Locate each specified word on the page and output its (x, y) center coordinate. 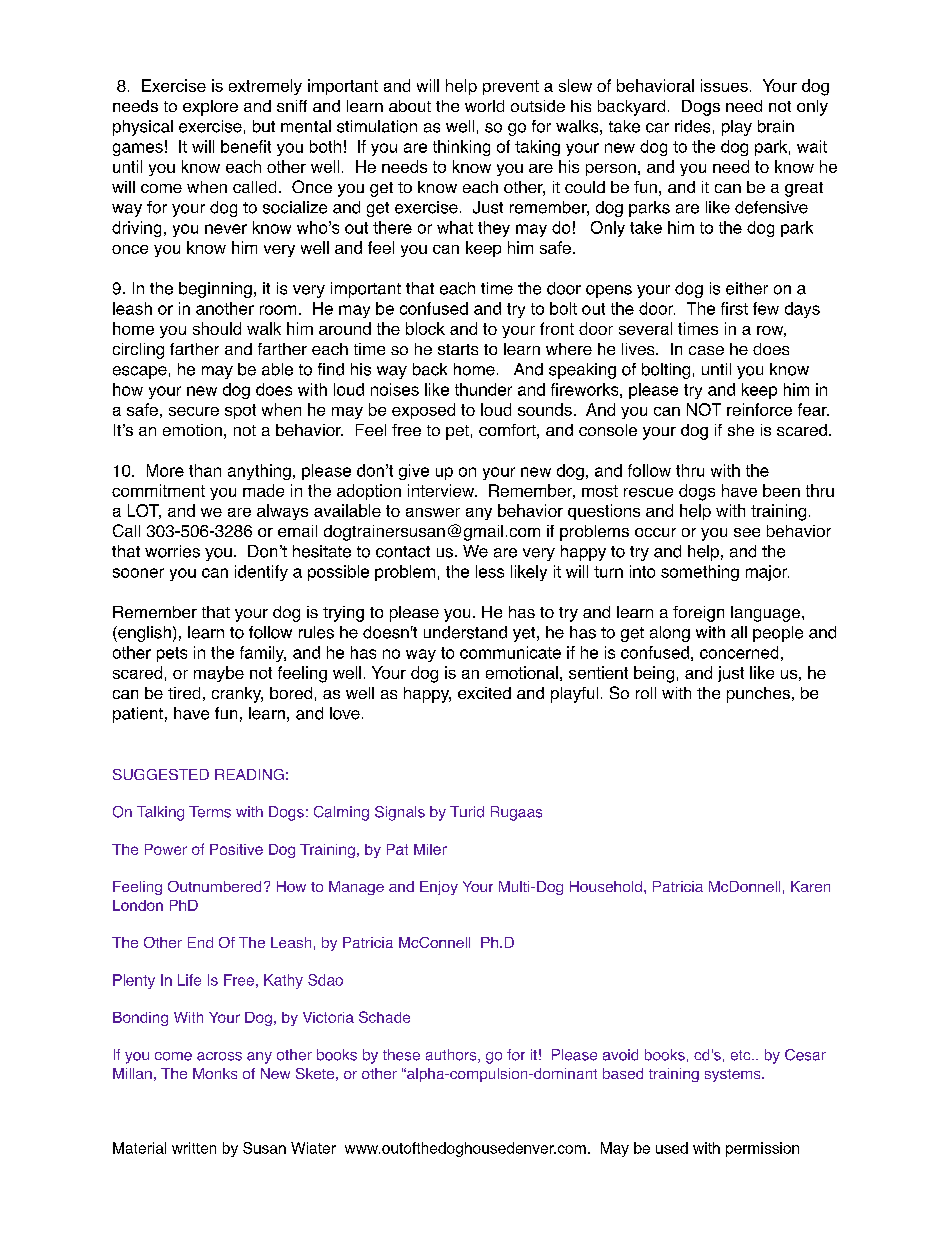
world (484, 106)
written (194, 1148)
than (205, 470)
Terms (210, 812)
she (741, 430)
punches (758, 695)
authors (452, 1056)
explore (210, 108)
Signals (400, 813)
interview (442, 490)
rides (692, 126)
